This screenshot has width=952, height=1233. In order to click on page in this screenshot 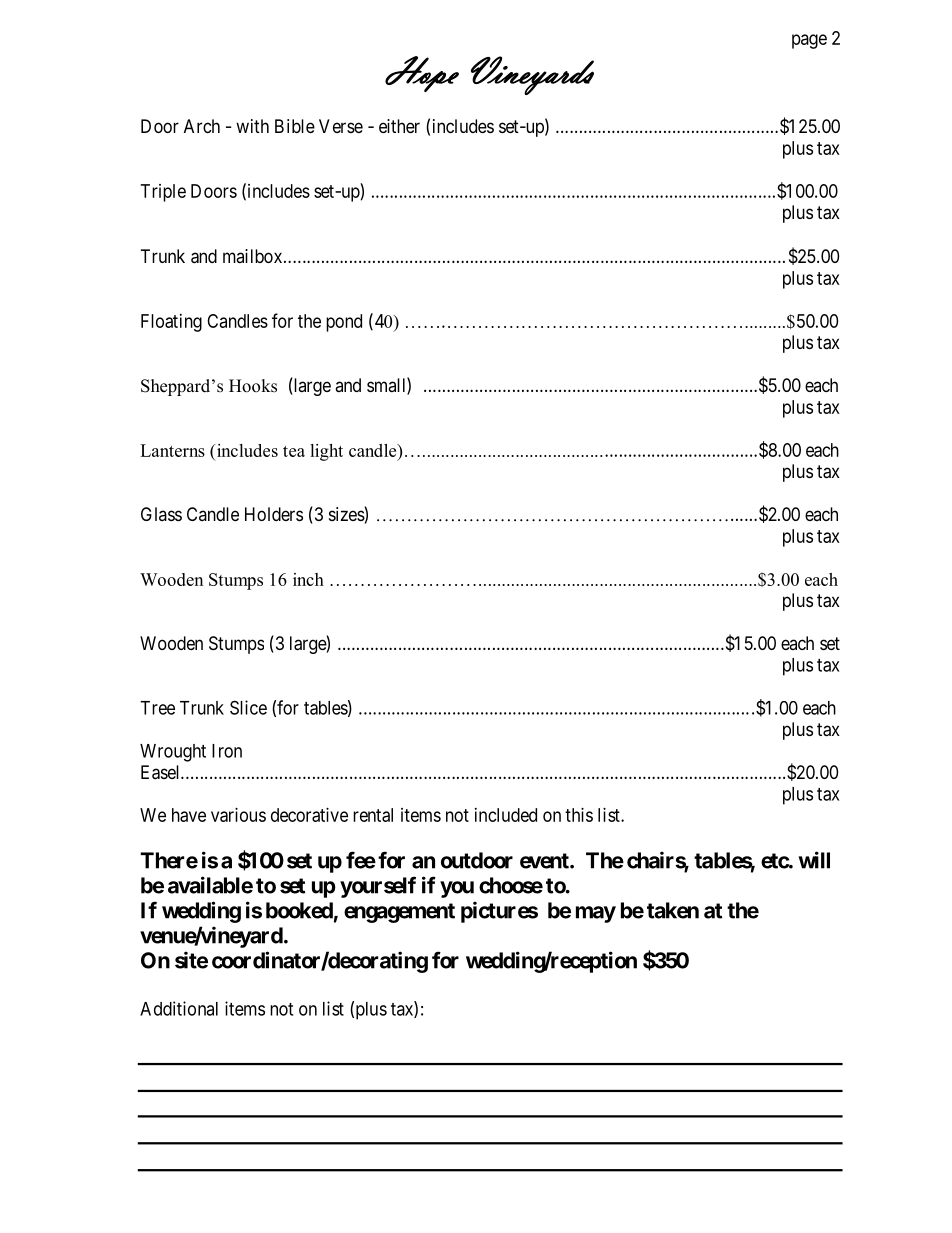, I will do `click(809, 41)`.
